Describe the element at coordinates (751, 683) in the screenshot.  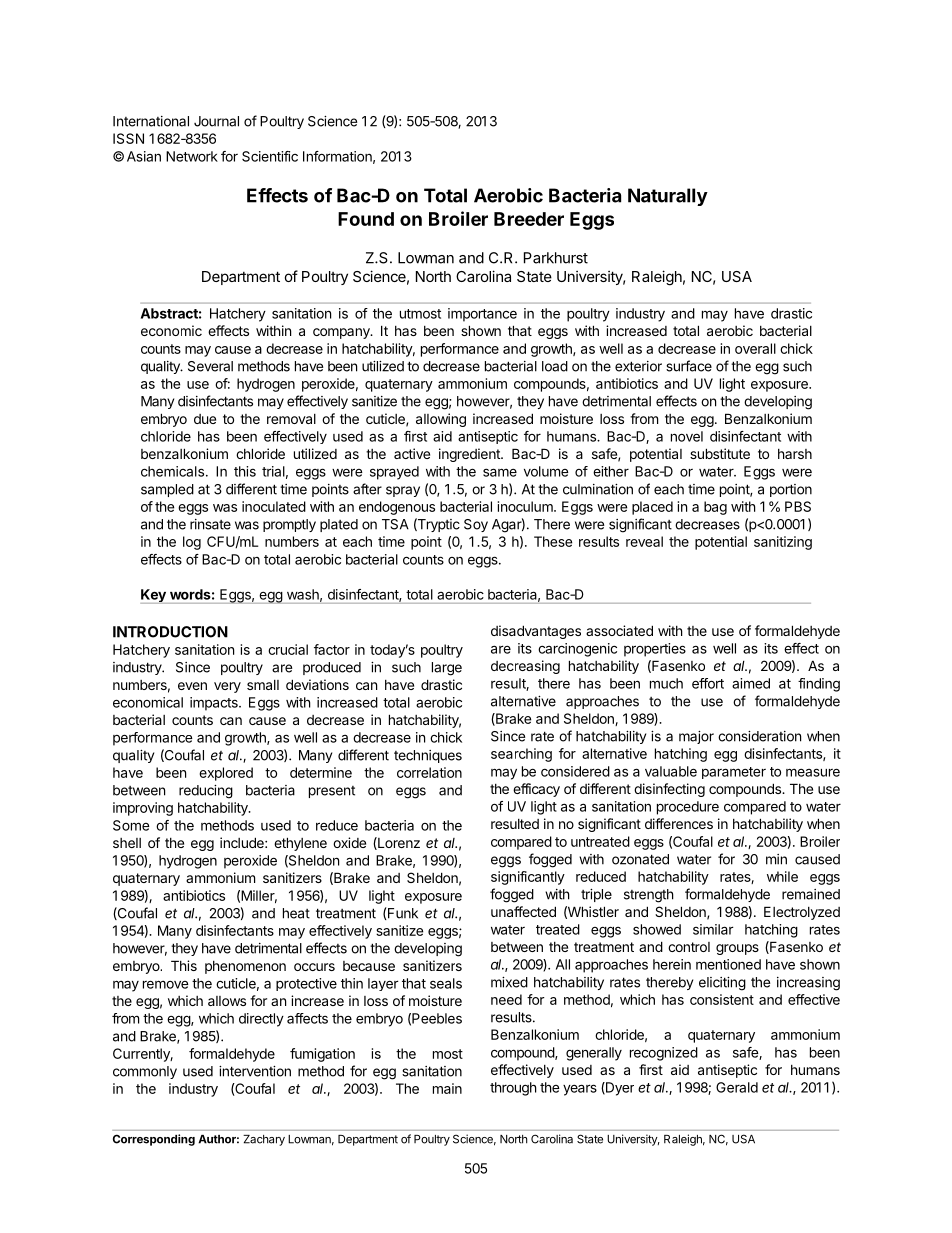
I see `aimed` at that location.
